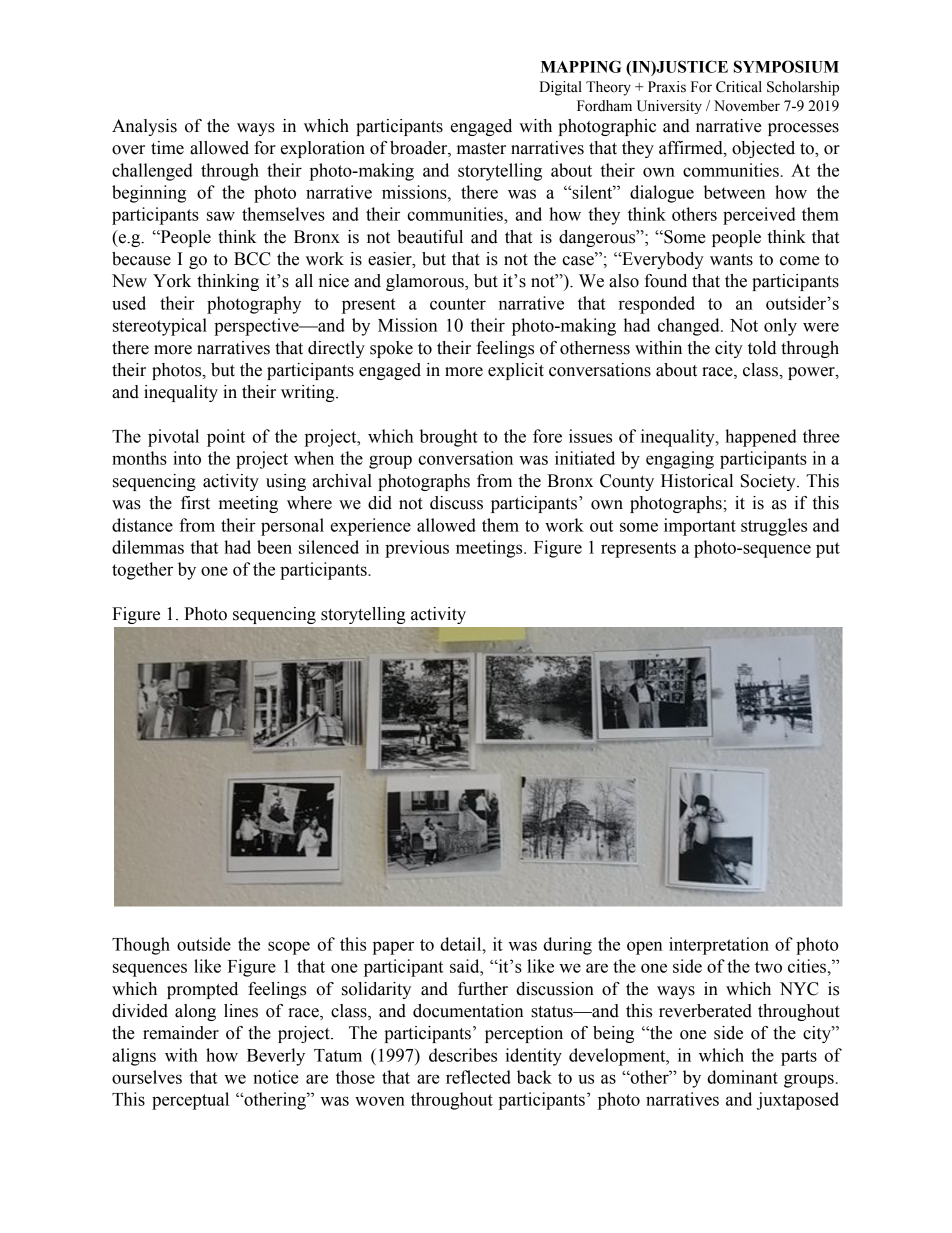 This page has height=1233, width=952. What do you see at coordinates (719, 946) in the page?
I see `interpretation` at bounding box center [719, 946].
